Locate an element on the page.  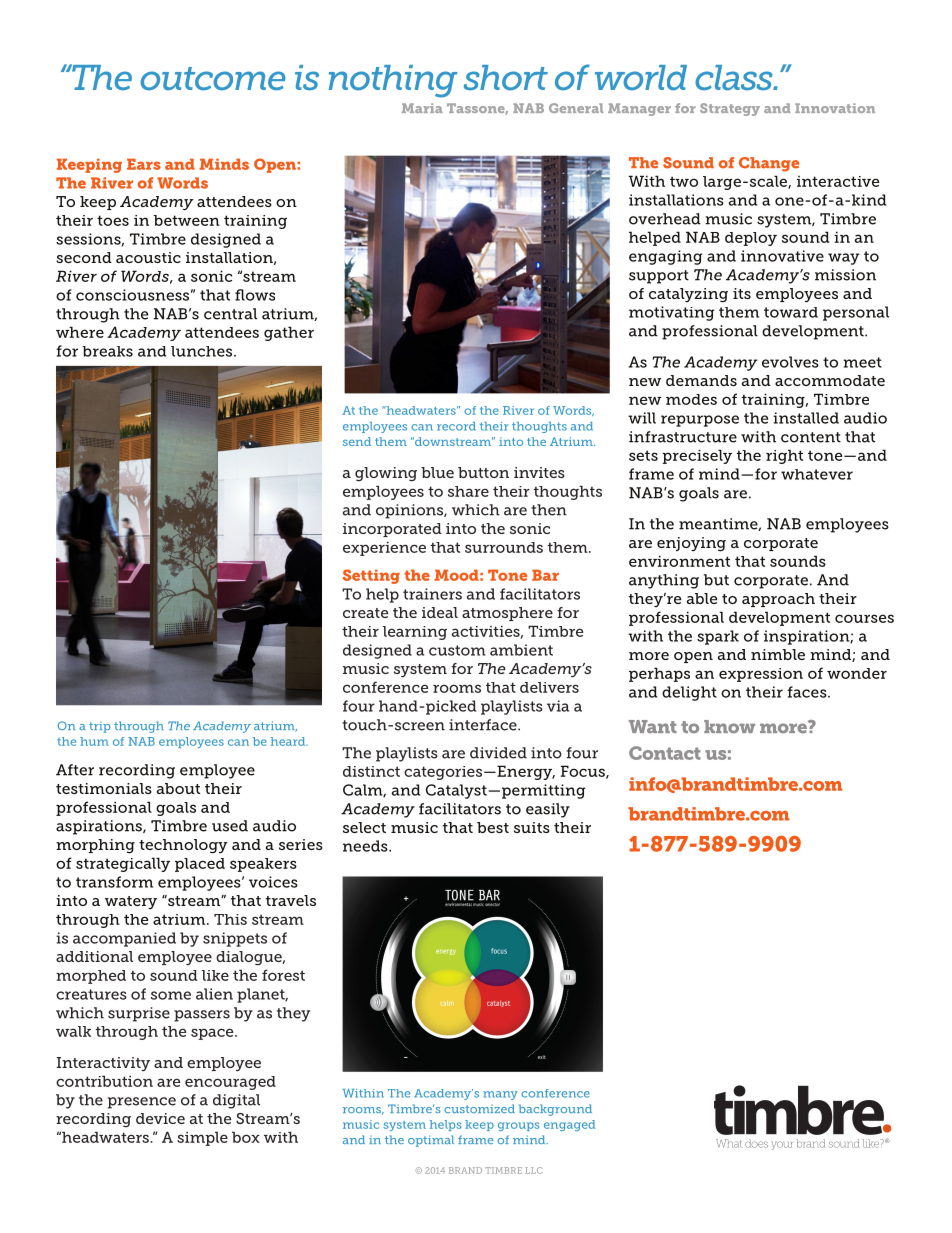
trip is located at coordinates (99, 727).
